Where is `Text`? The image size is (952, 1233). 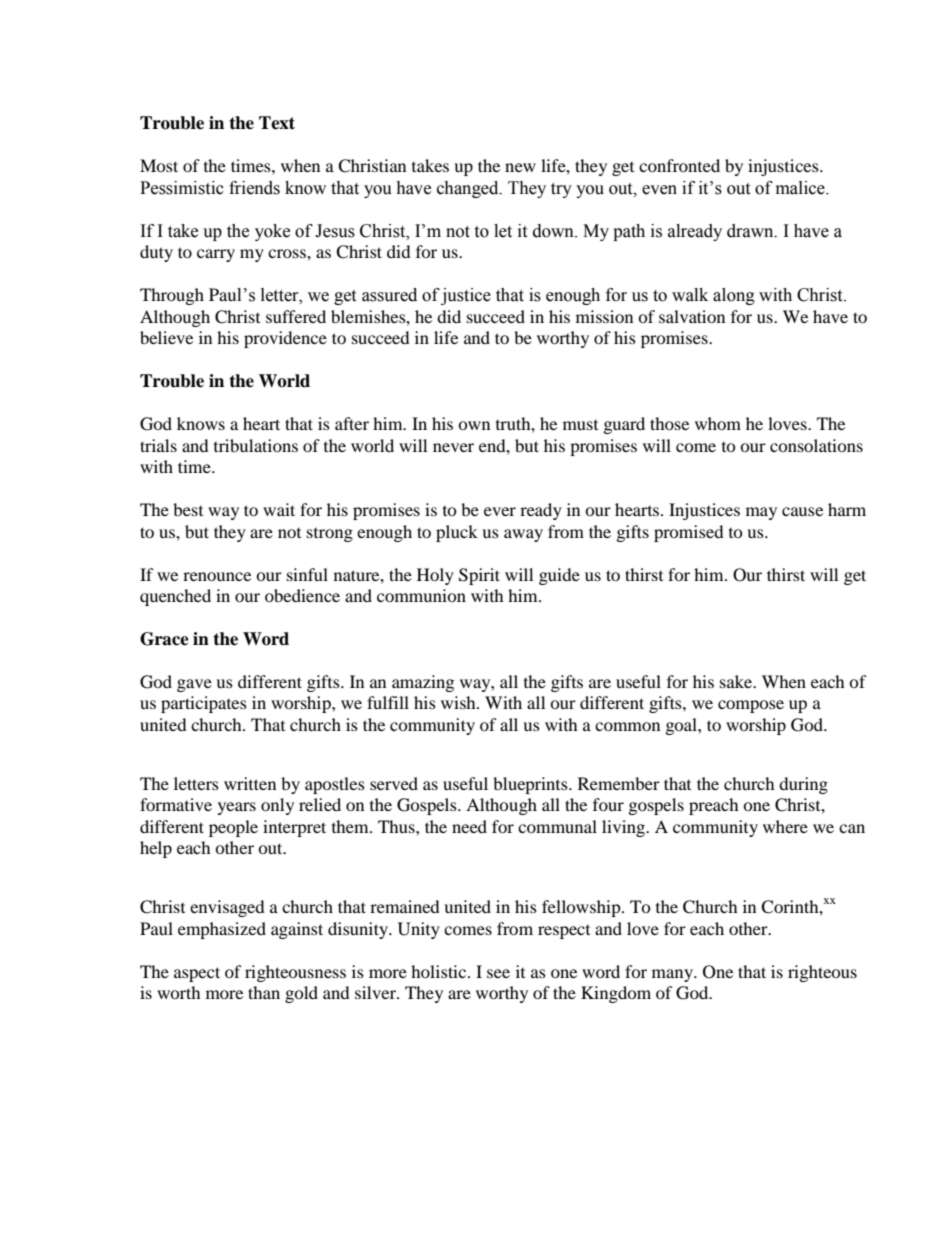 Text is located at coordinates (277, 123).
